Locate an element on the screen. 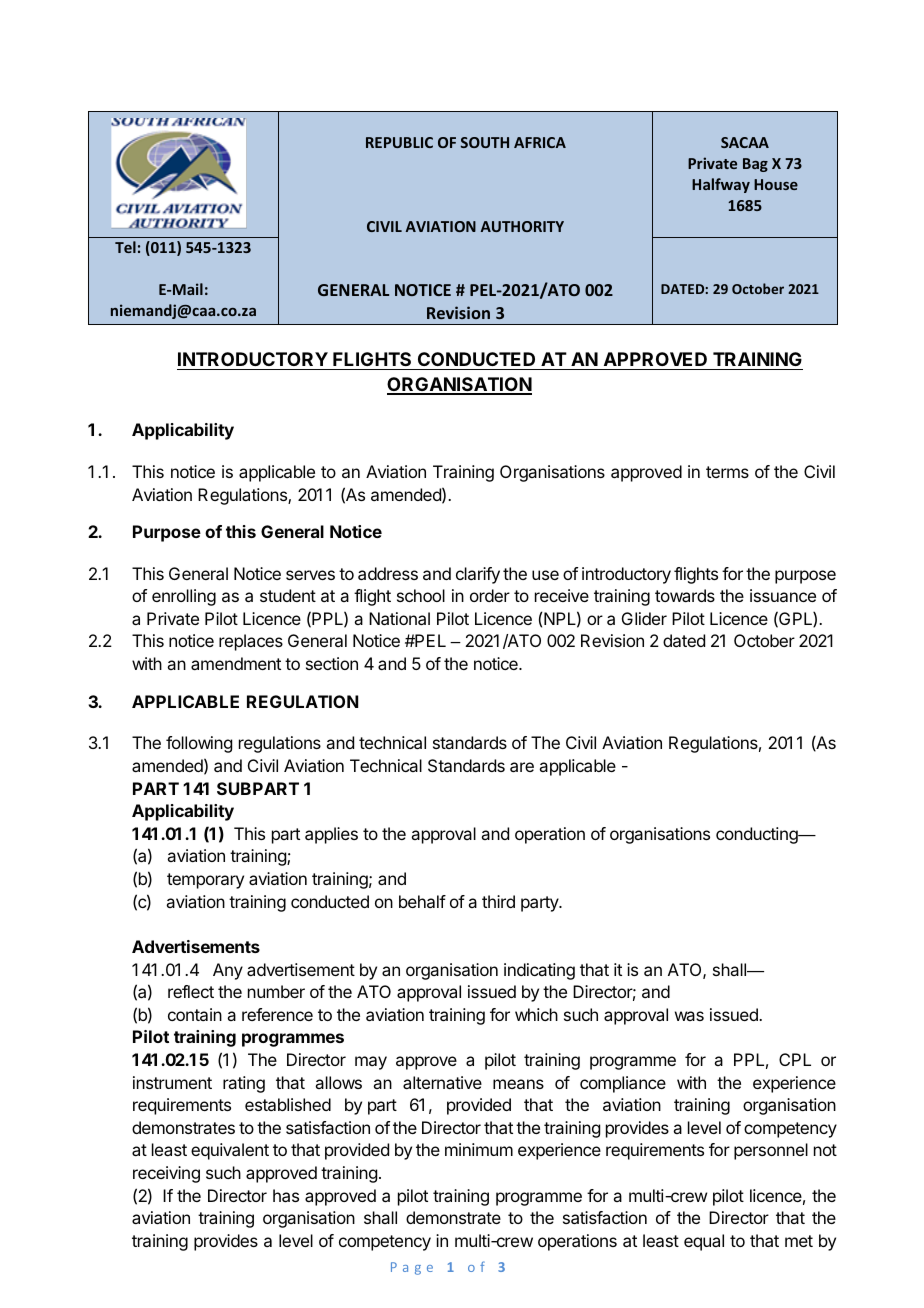 This screenshot has height=1308, width=924. Tel is located at coordinates (125, 247).
